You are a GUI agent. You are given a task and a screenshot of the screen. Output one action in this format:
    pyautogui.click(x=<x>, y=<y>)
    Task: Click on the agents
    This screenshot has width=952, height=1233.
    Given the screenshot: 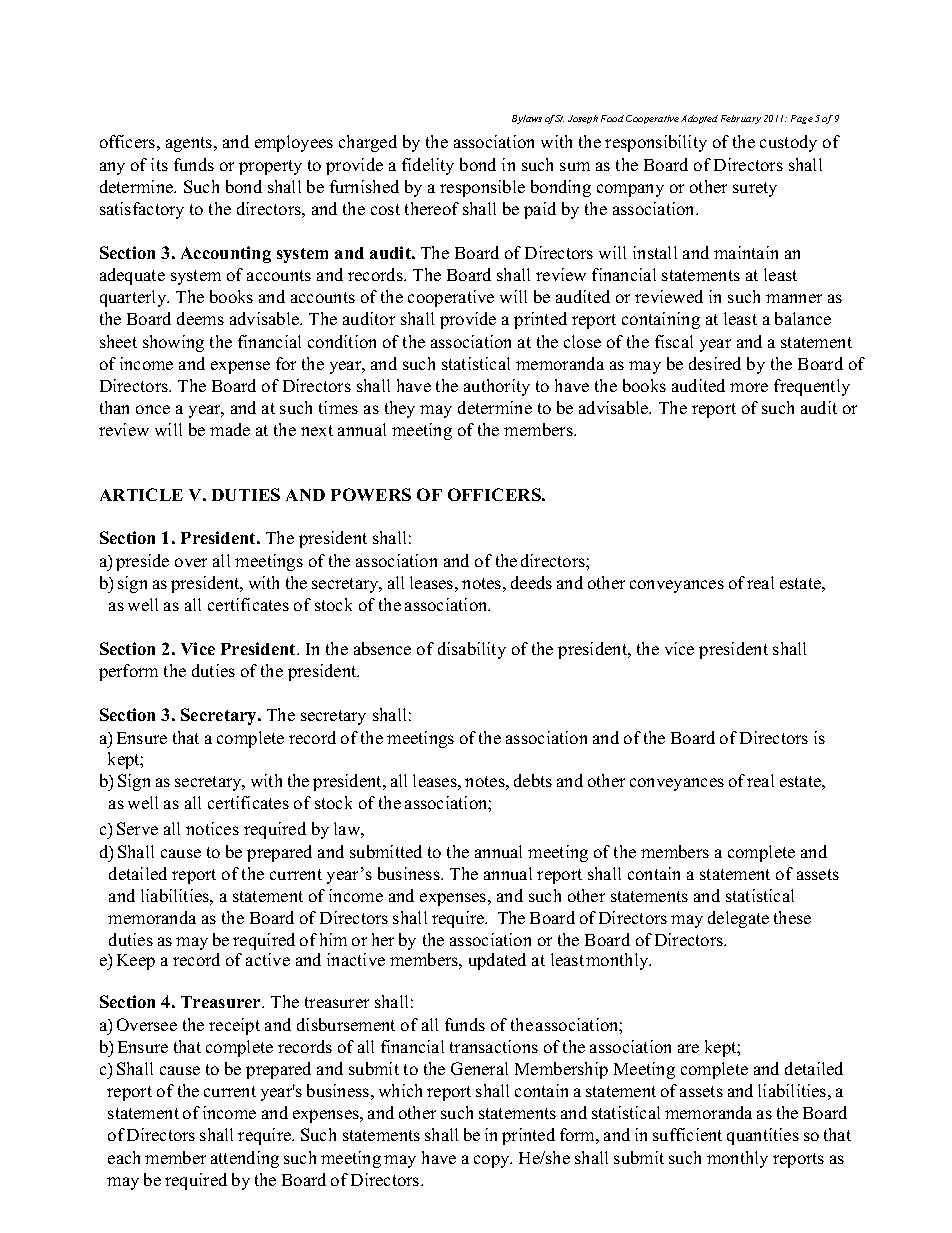 What is the action you would take?
    pyautogui.click(x=190, y=144)
